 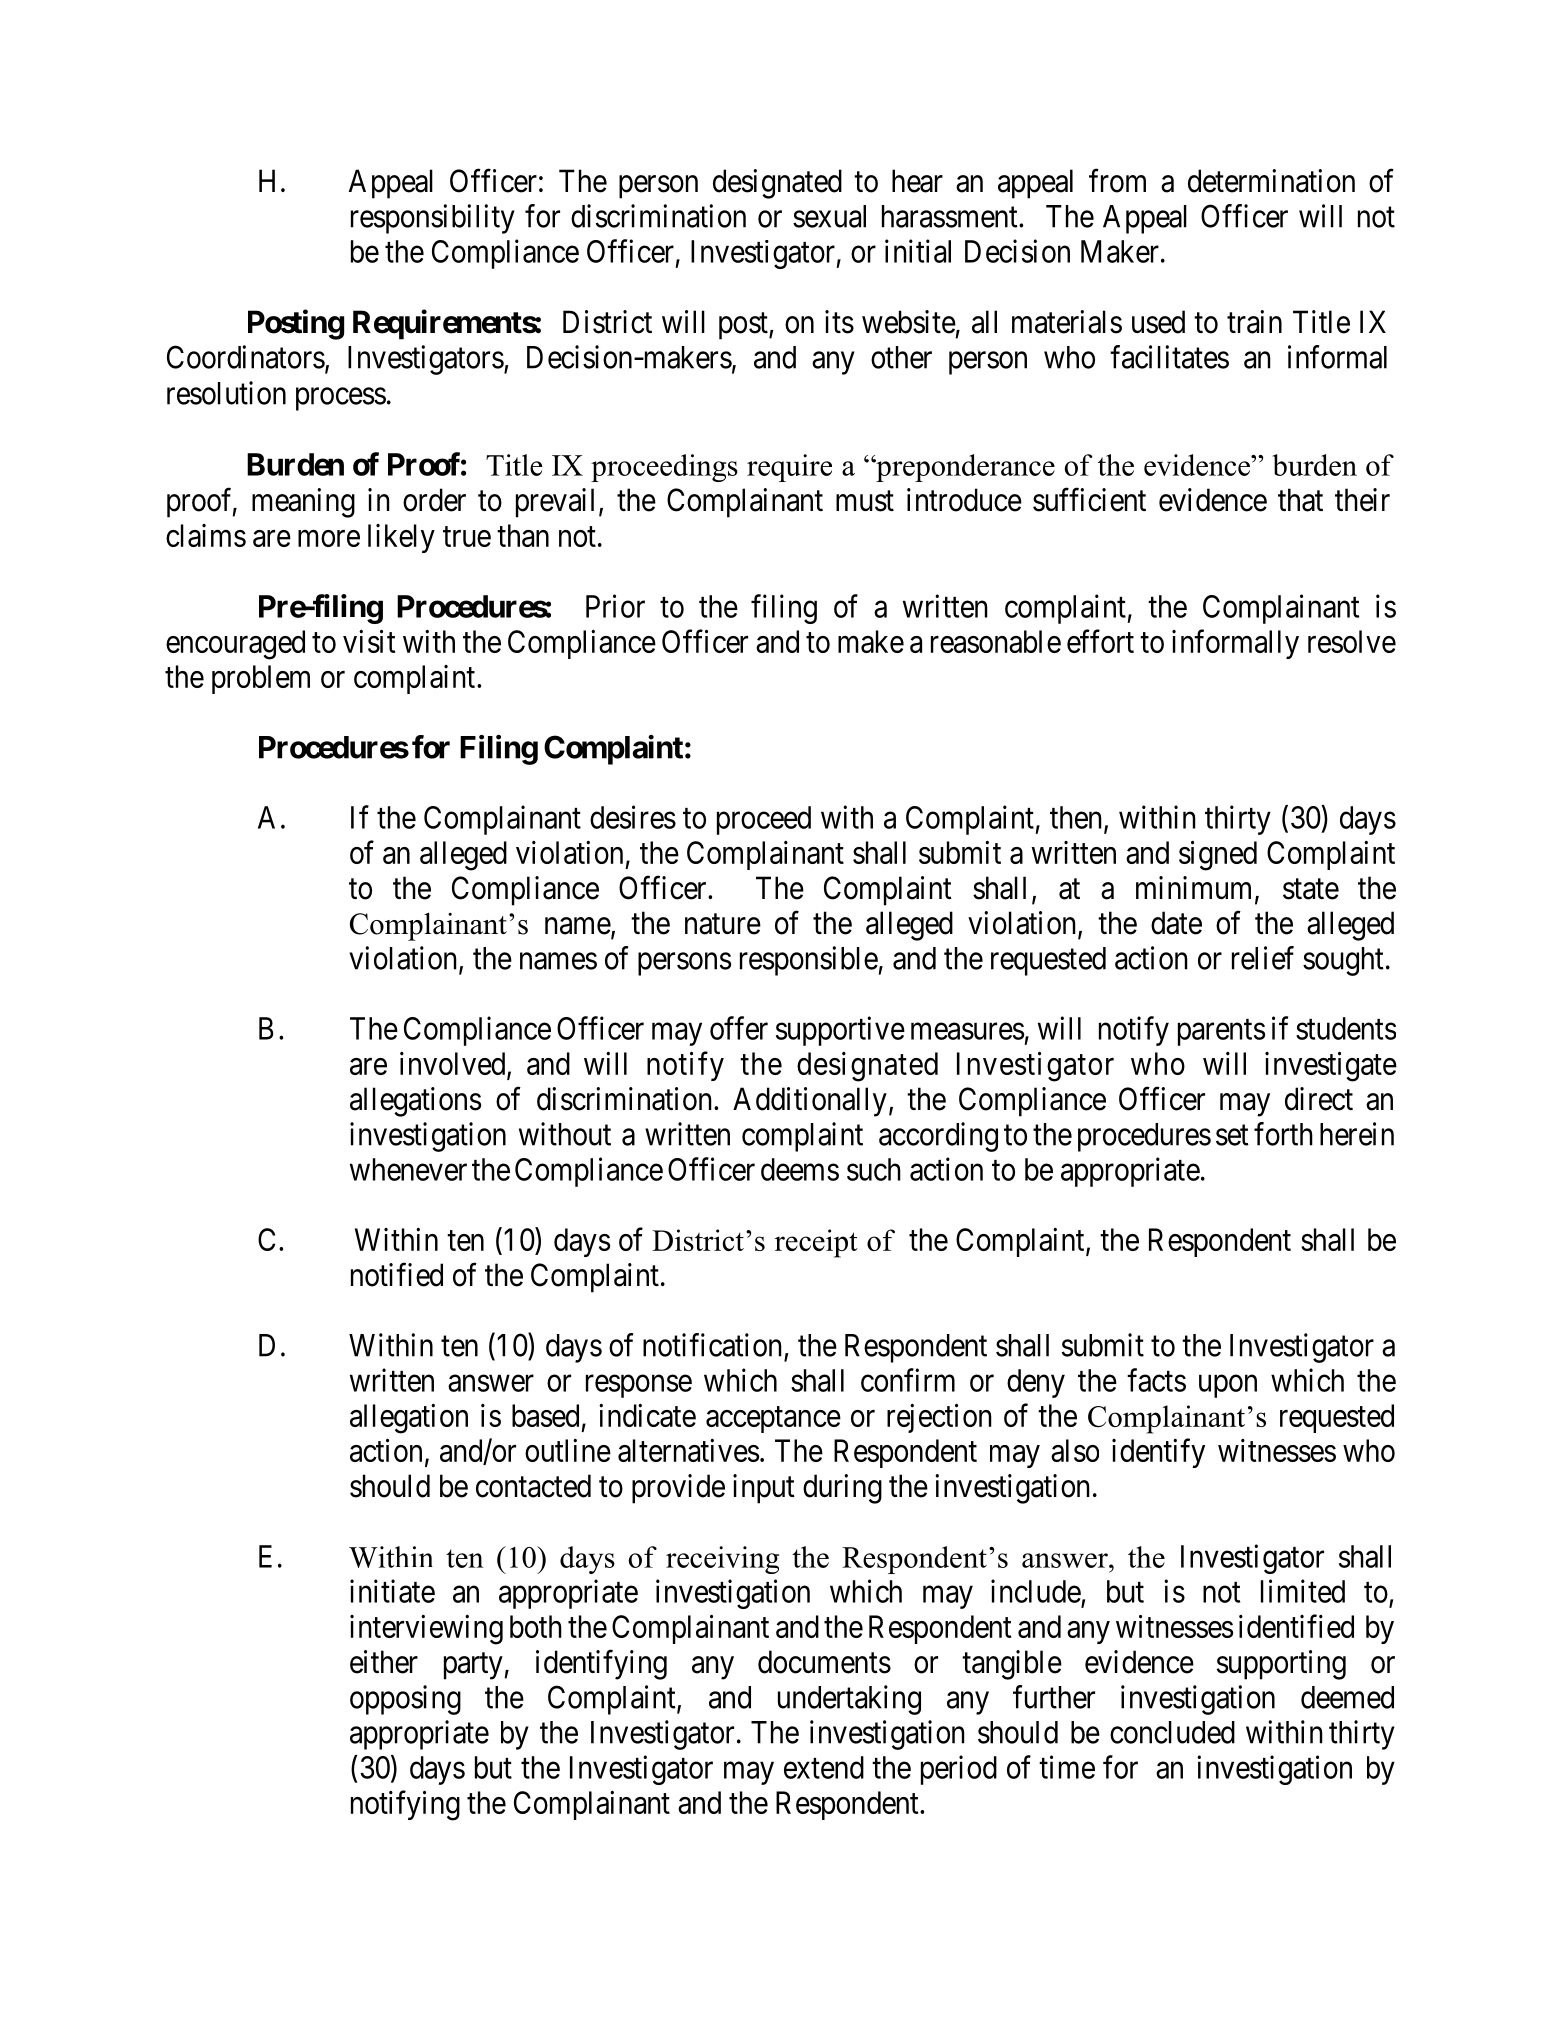 What do you see at coordinates (397, 1275) in the page?
I see `notified` at bounding box center [397, 1275].
